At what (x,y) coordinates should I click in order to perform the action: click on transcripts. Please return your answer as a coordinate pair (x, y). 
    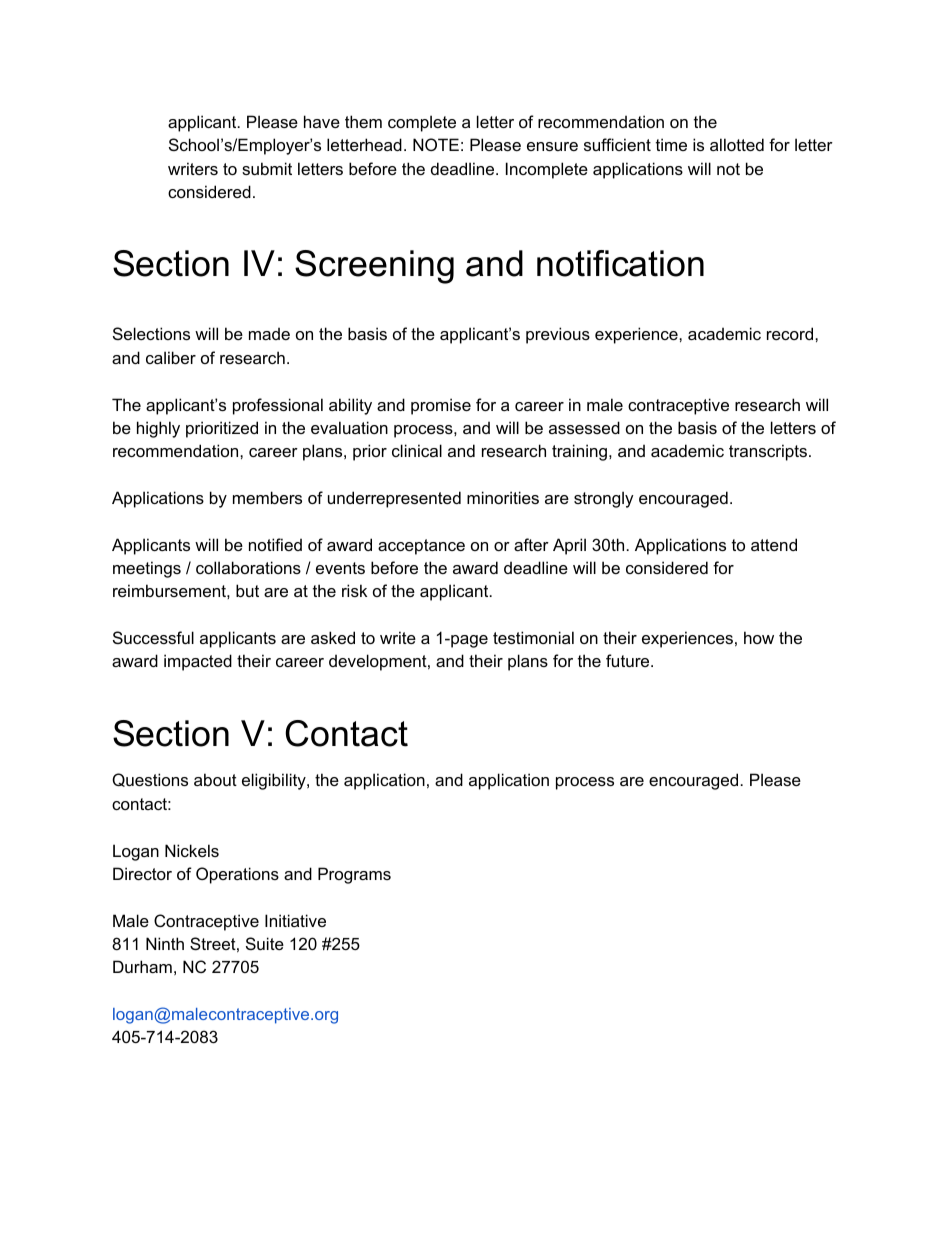
    Looking at the image, I should click on (768, 452).
